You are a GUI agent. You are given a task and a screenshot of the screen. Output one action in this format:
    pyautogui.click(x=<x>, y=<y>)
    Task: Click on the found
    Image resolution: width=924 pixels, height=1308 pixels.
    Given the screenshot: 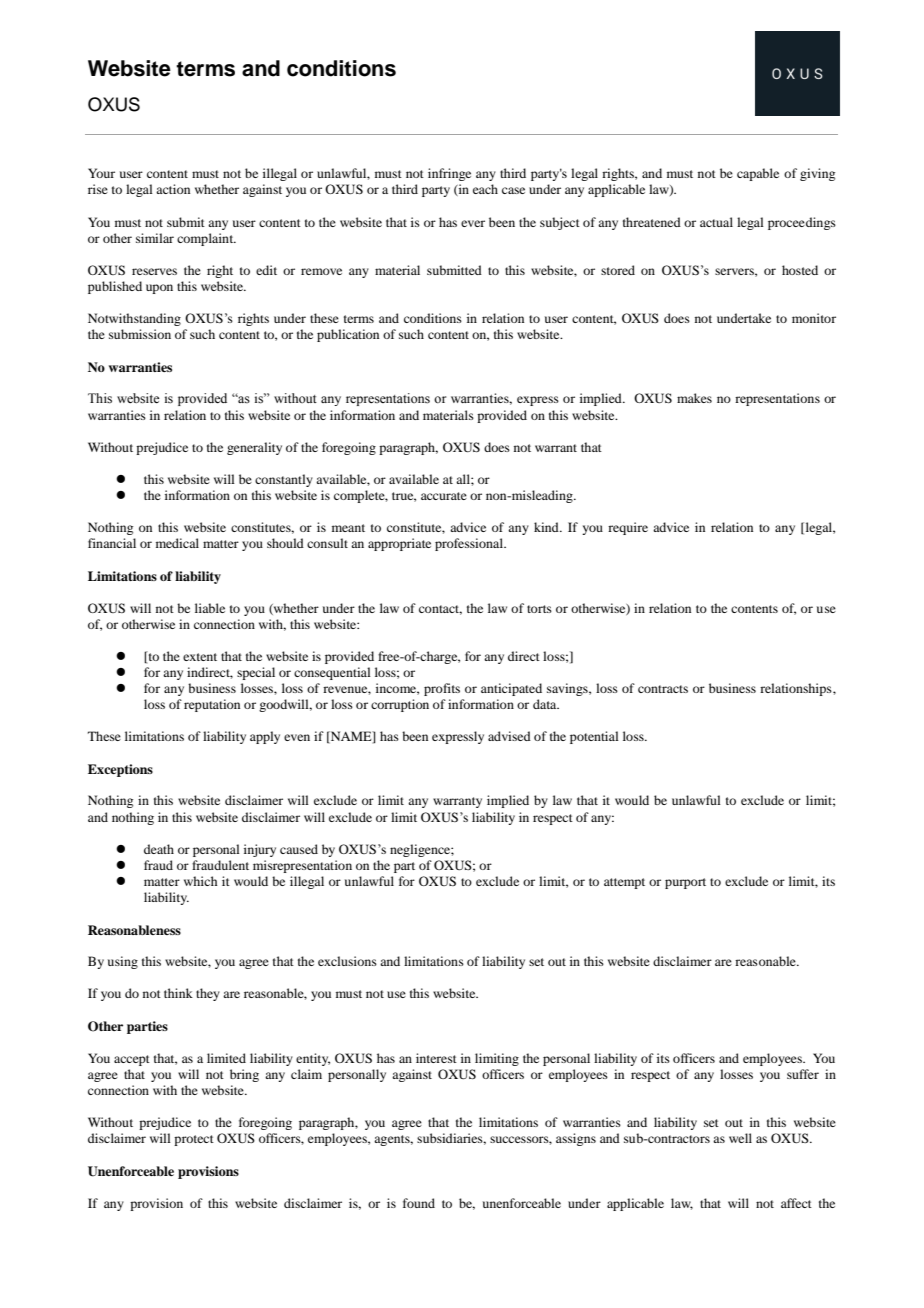 What is the action you would take?
    pyautogui.click(x=419, y=1203)
